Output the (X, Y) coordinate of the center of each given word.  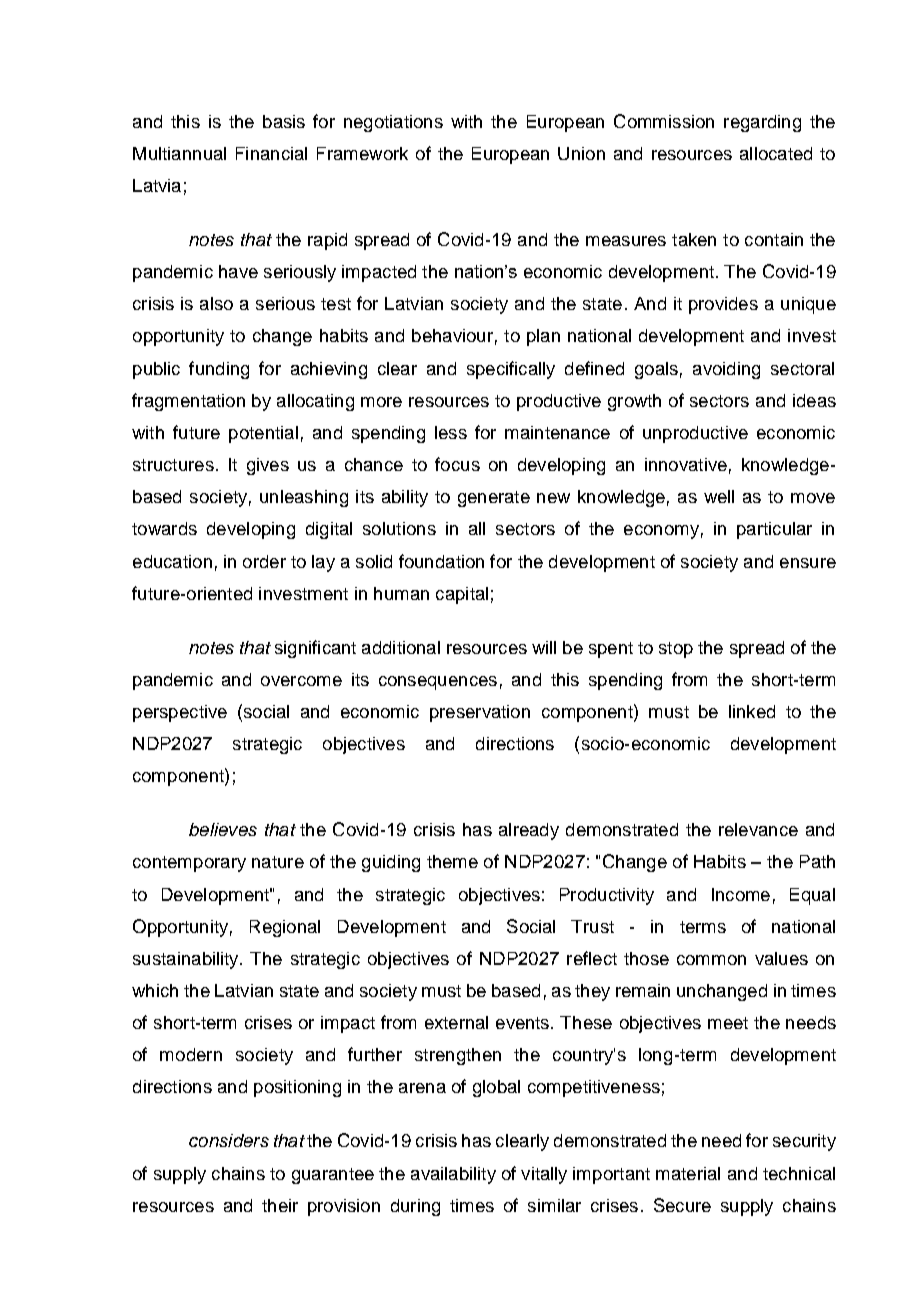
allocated (776, 153)
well (719, 496)
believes (223, 829)
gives (268, 466)
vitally (544, 1175)
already (529, 831)
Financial (271, 153)
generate (494, 499)
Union (581, 153)
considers (229, 1140)
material (688, 1173)
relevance (758, 829)
